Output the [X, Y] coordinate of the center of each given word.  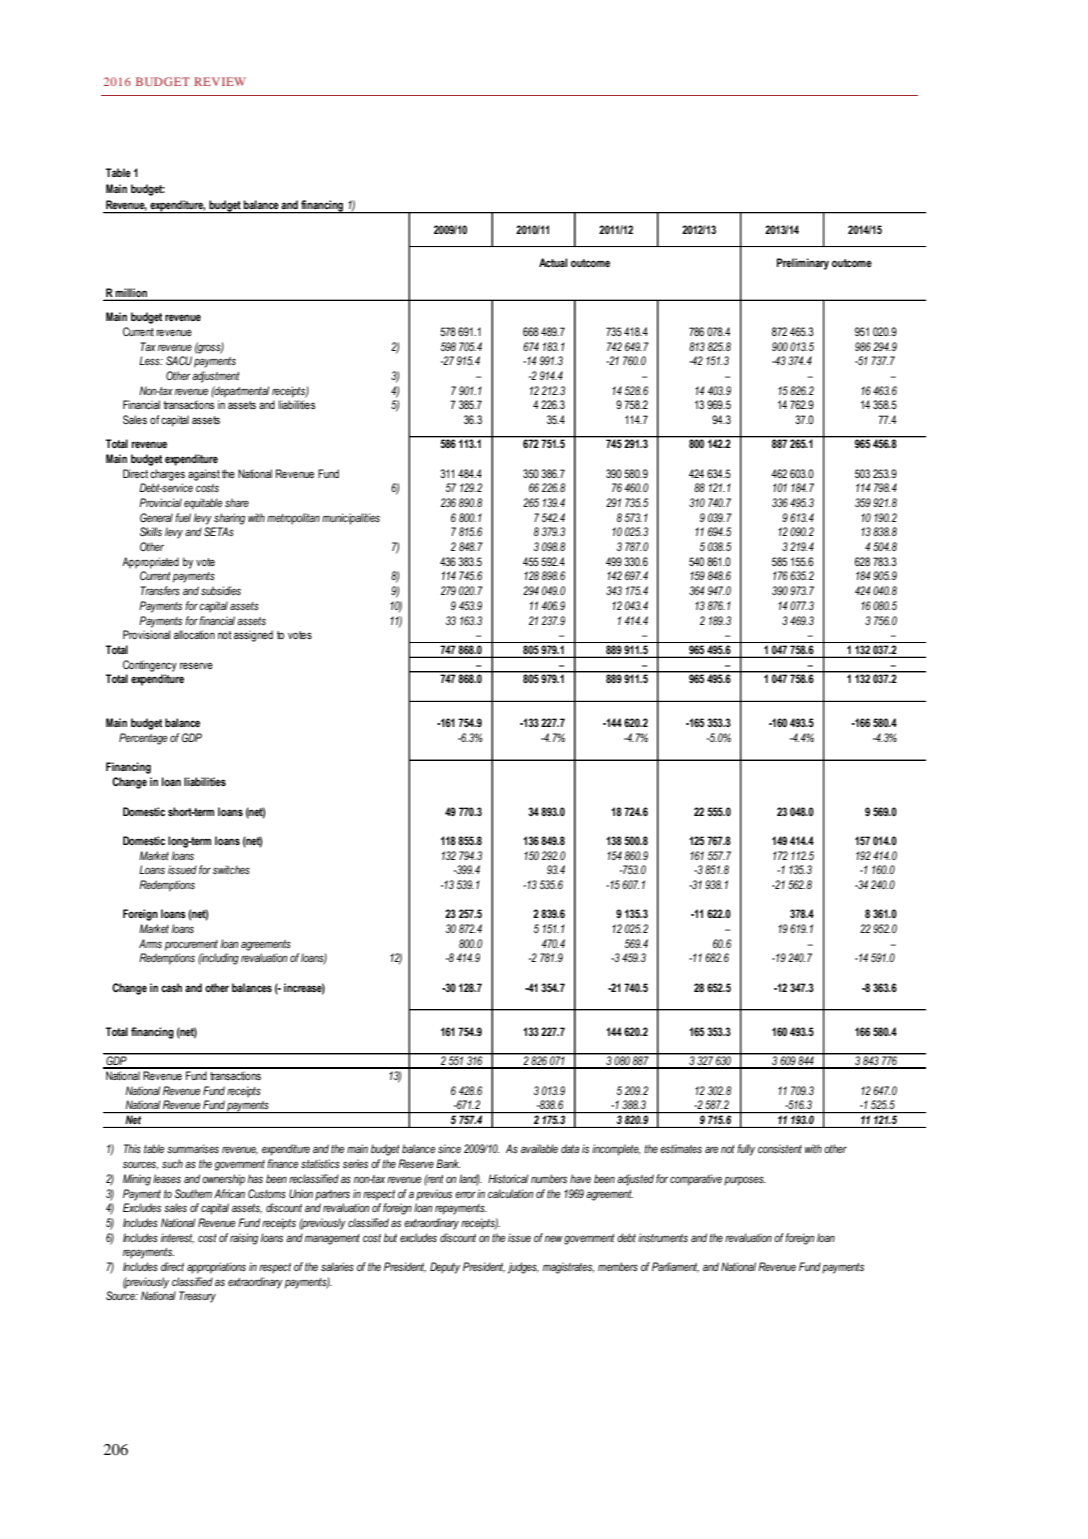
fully [746, 1150]
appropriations [216, 1268]
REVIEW [220, 81]
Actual [553, 262]
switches [231, 869]
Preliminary [803, 264]
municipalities [351, 519]
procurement [191, 945]
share [237, 502]
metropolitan [293, 519]
